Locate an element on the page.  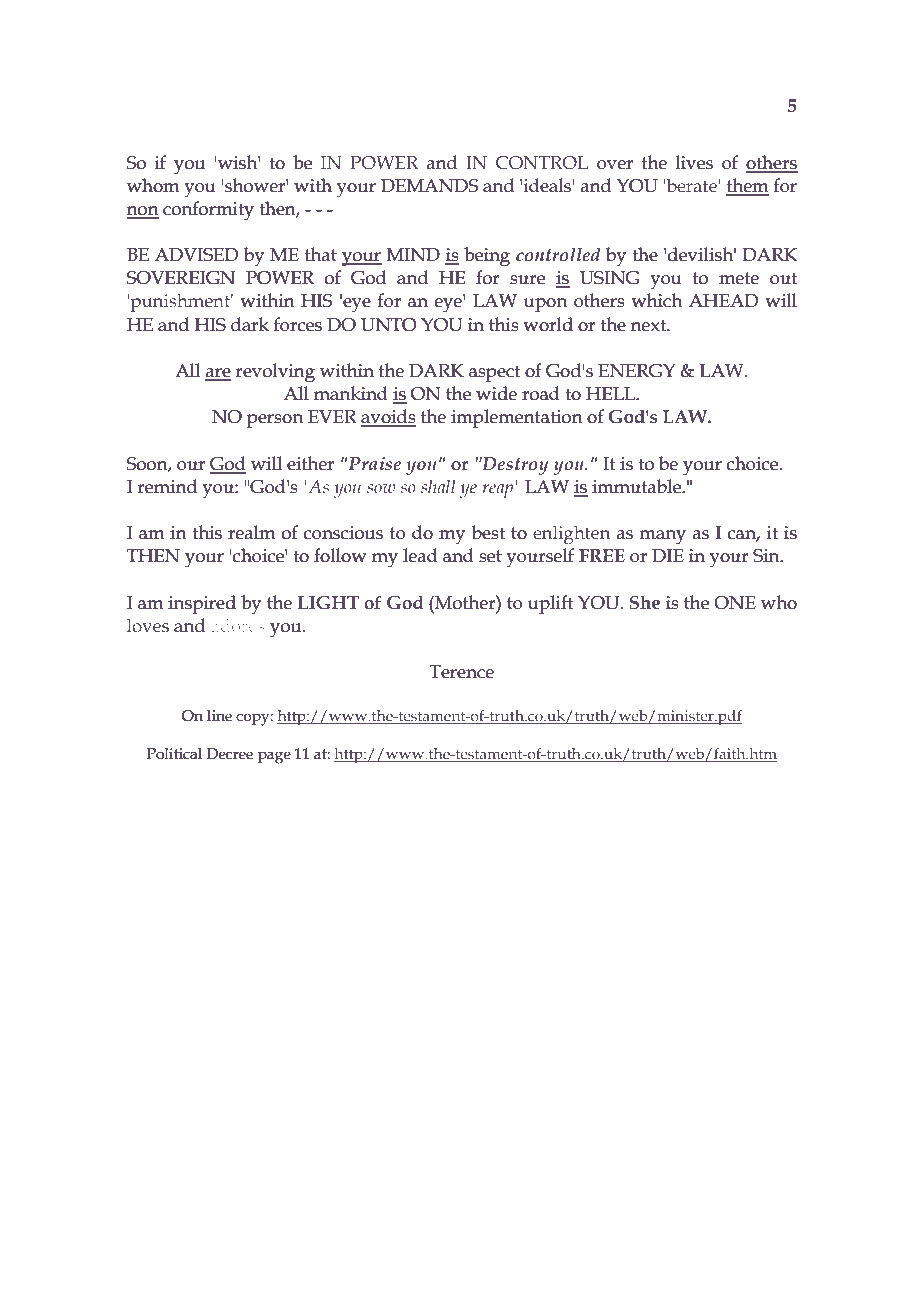
uplift is located at coordinates (550, 604).
